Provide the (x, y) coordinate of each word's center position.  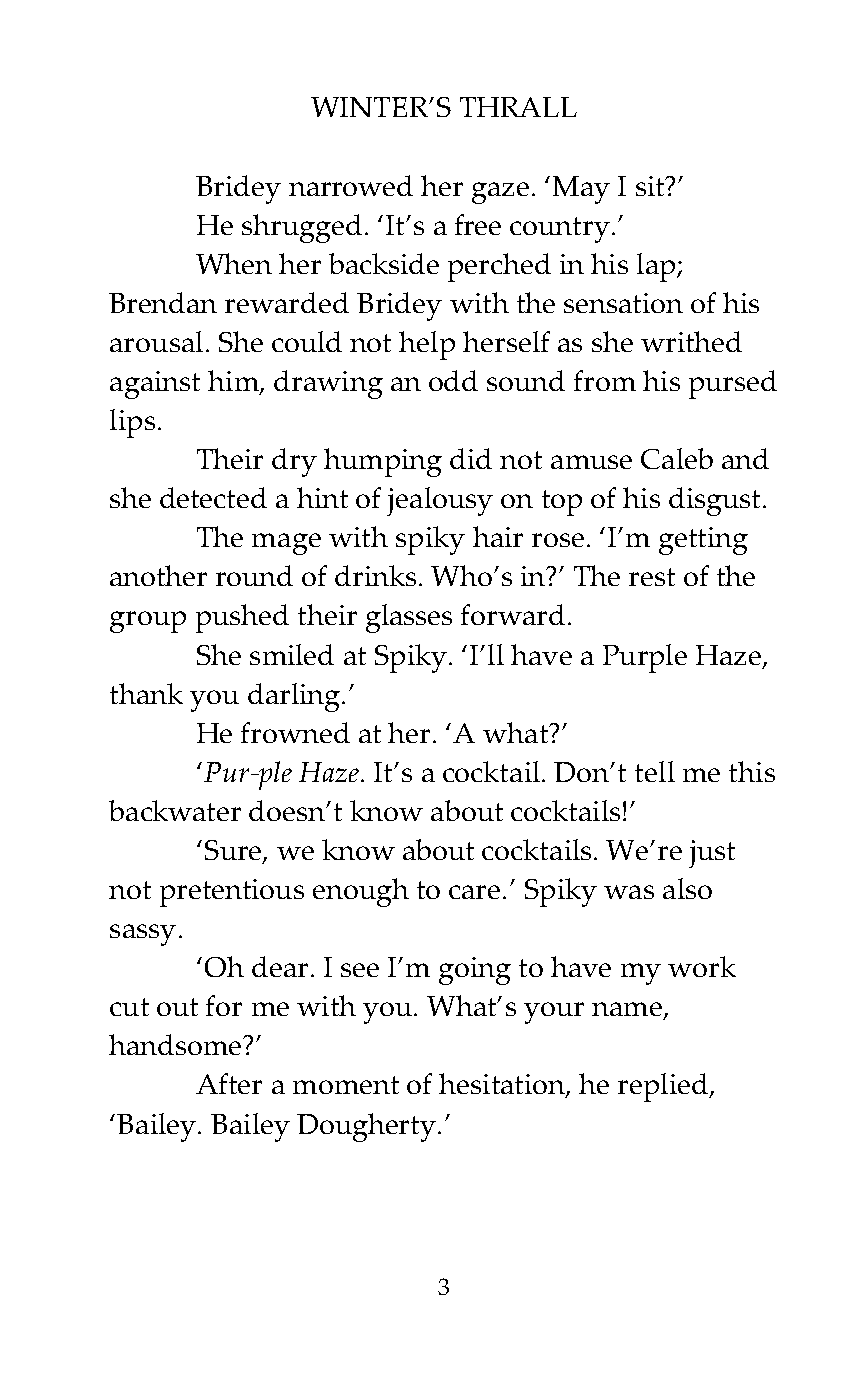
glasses (409, 618)
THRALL (518, 107)
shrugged (302, 228)
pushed (242, 618)
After (229, 1083)
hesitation (503, 1085)
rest (652, 577)
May (581, 190)
